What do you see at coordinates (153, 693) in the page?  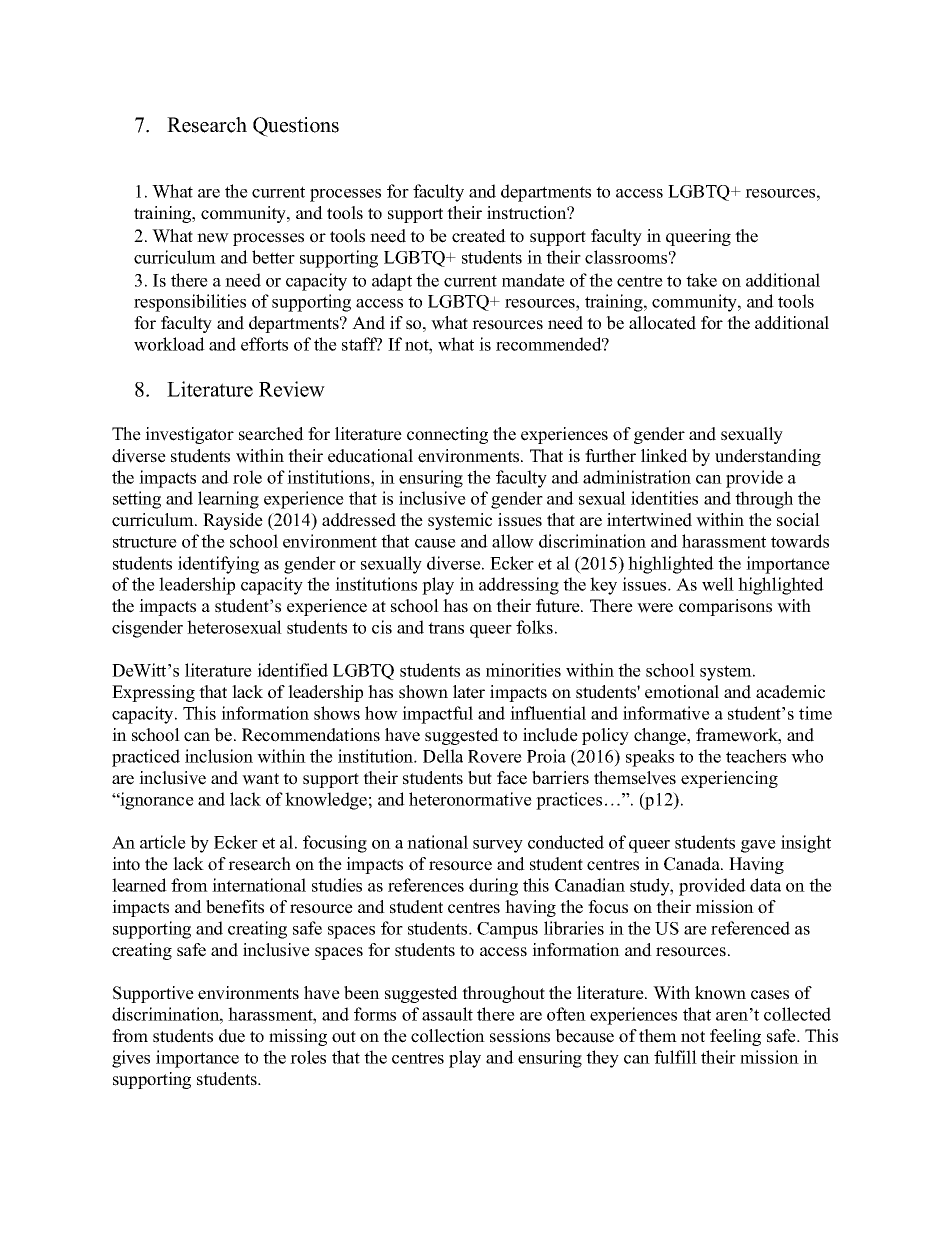 I see `Expressing` at bounding box center [153, 693].
